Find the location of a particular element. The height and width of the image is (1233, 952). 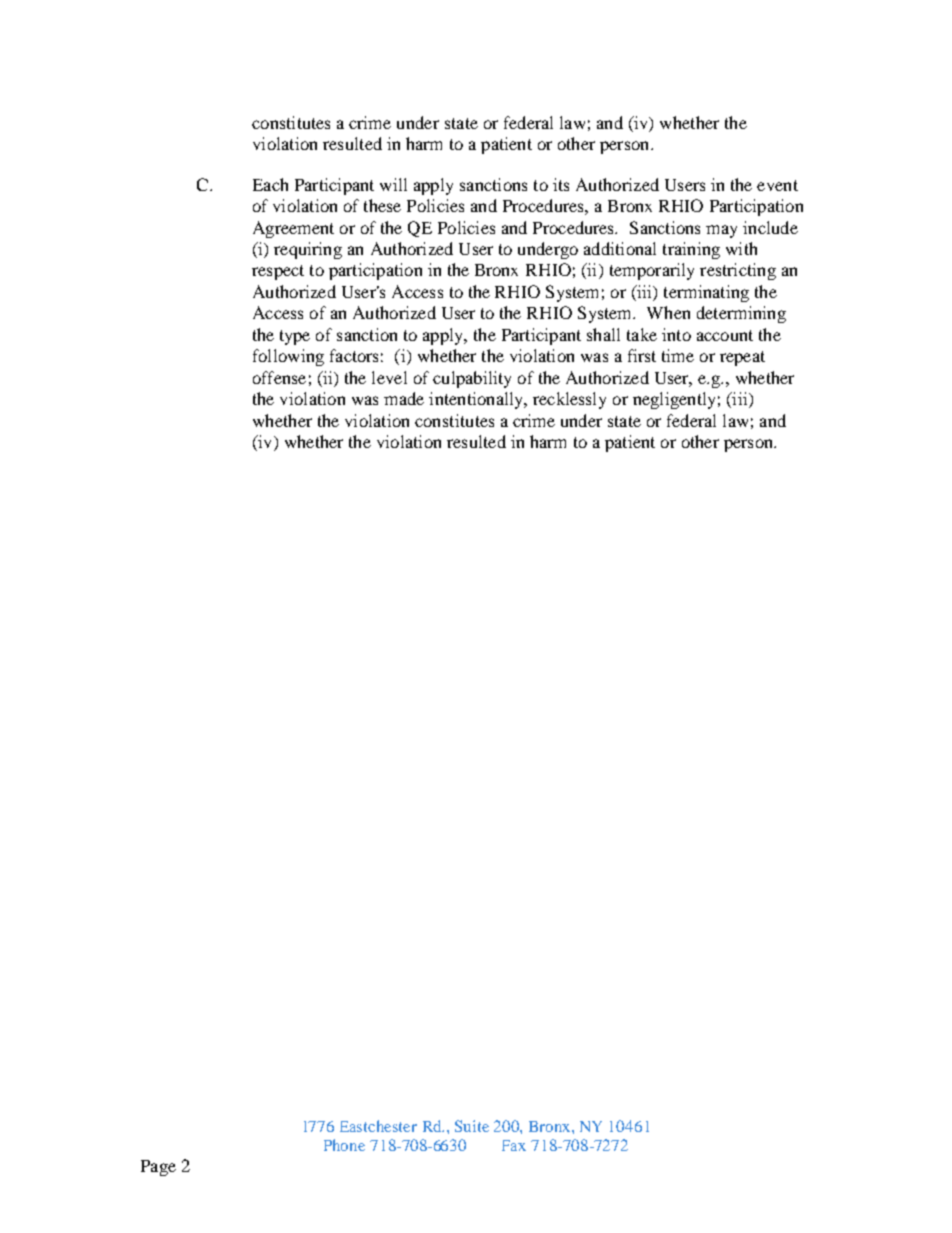

Phone is located at coordinates (344, 1145).
